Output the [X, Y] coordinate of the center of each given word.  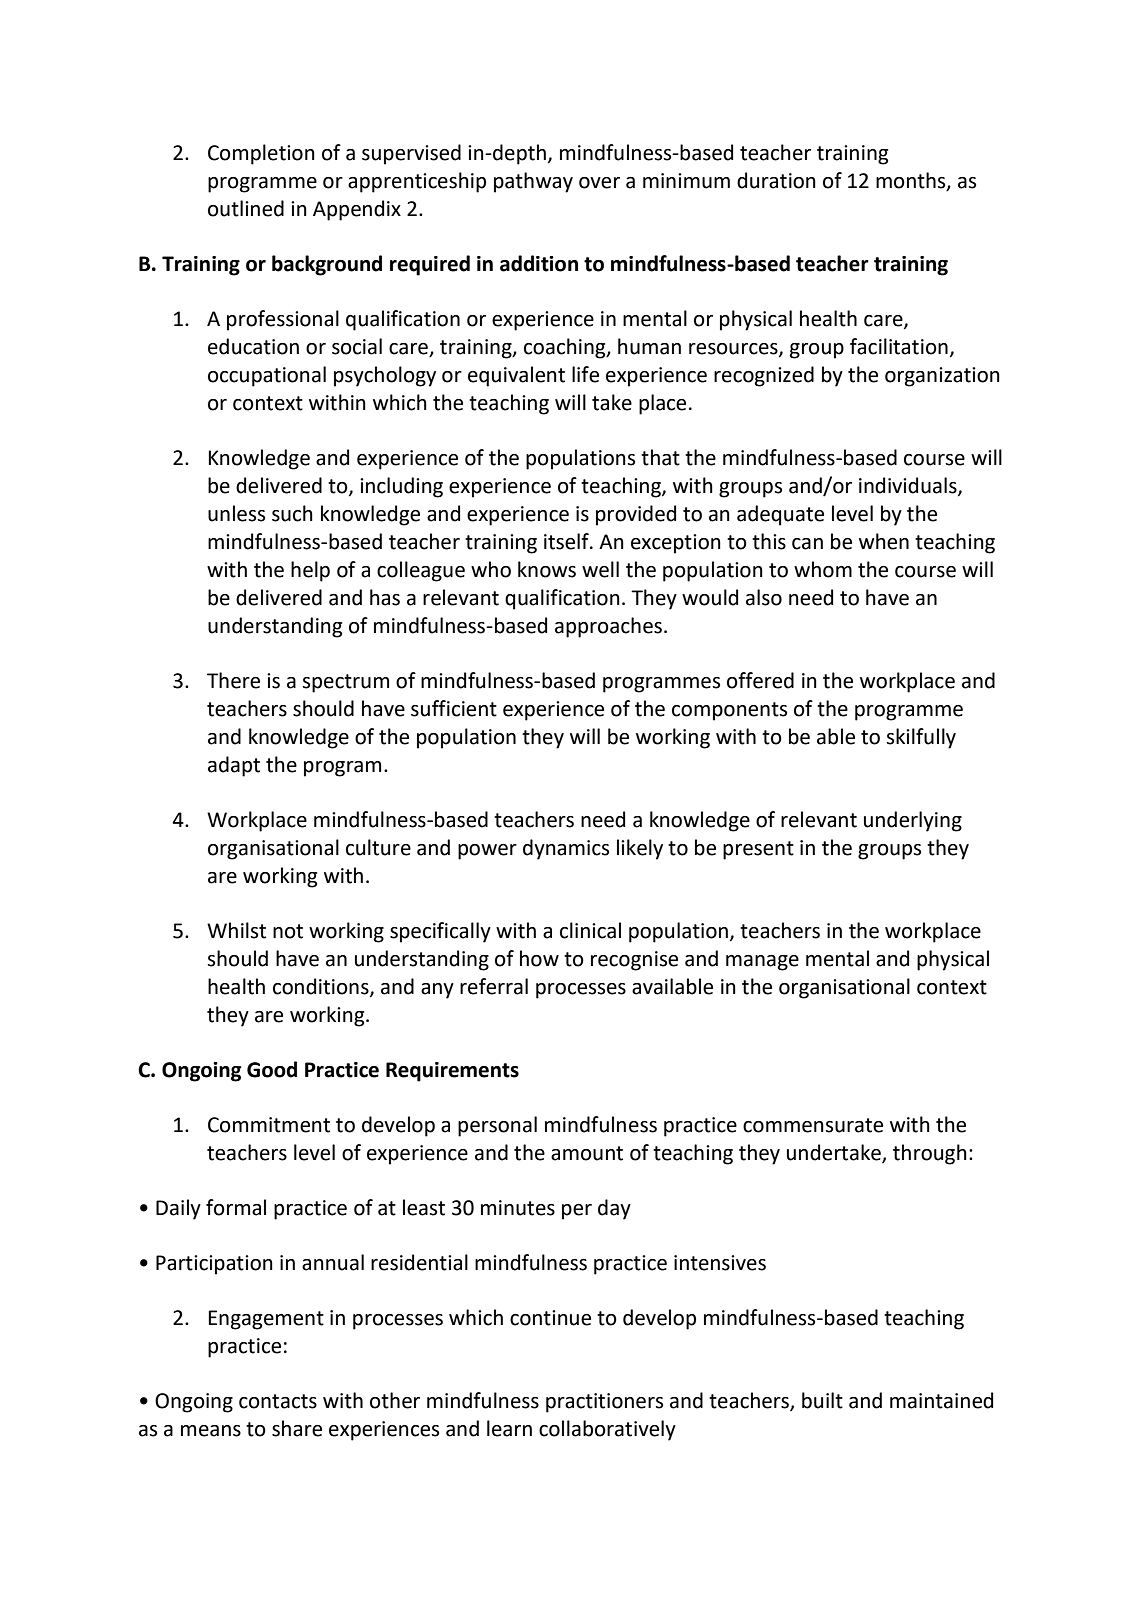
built [822, 1400]
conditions [322, 987]
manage [762, 963]
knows [547, 569]
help [310, 571]
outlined [246, 208]
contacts [278, 1401]
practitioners [604, 1403]
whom [823, 569]
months [912, 181]
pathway [533, 182]
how [539, 958]
